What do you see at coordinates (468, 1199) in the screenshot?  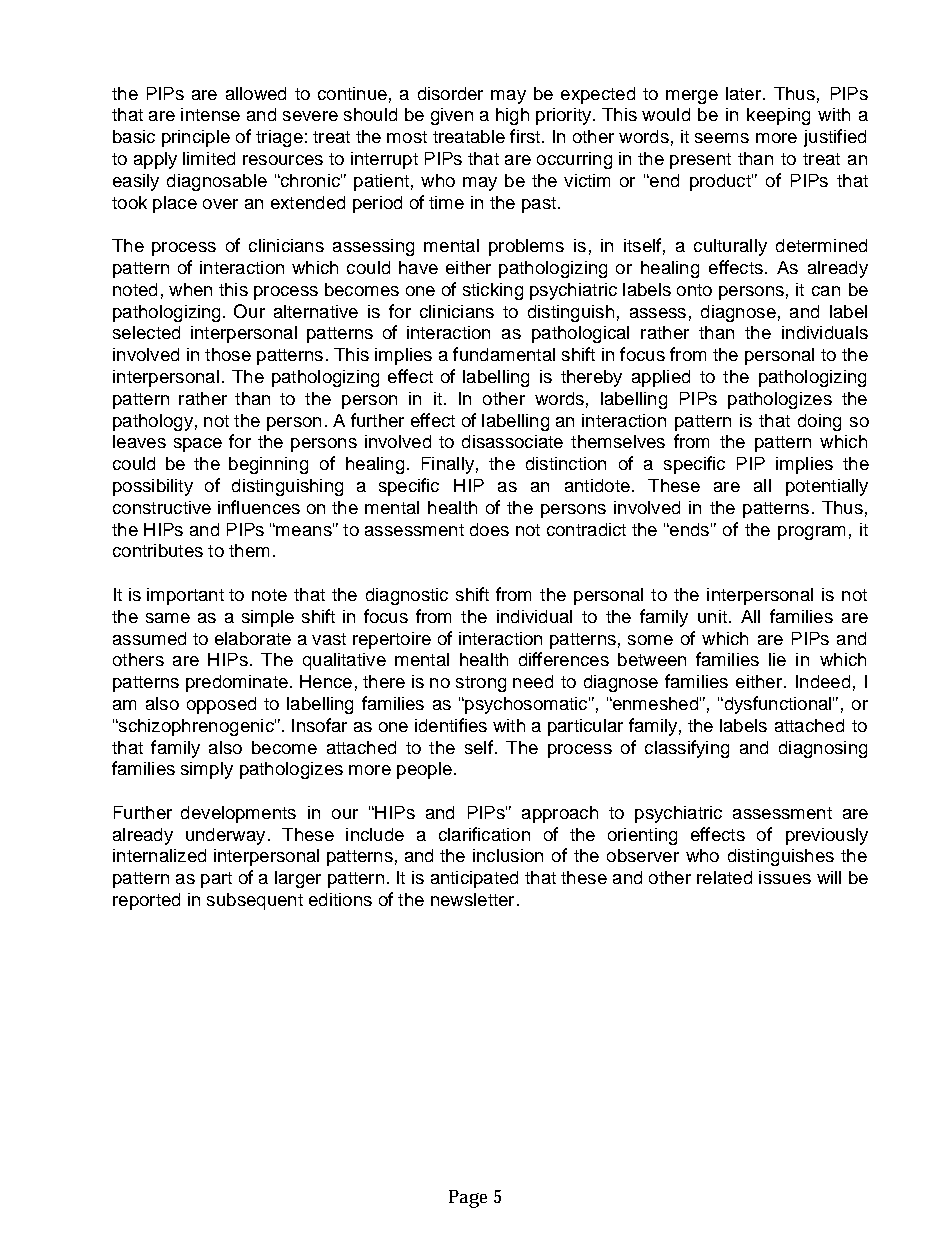 I see `Page` at bounding box center [468, 1199].
